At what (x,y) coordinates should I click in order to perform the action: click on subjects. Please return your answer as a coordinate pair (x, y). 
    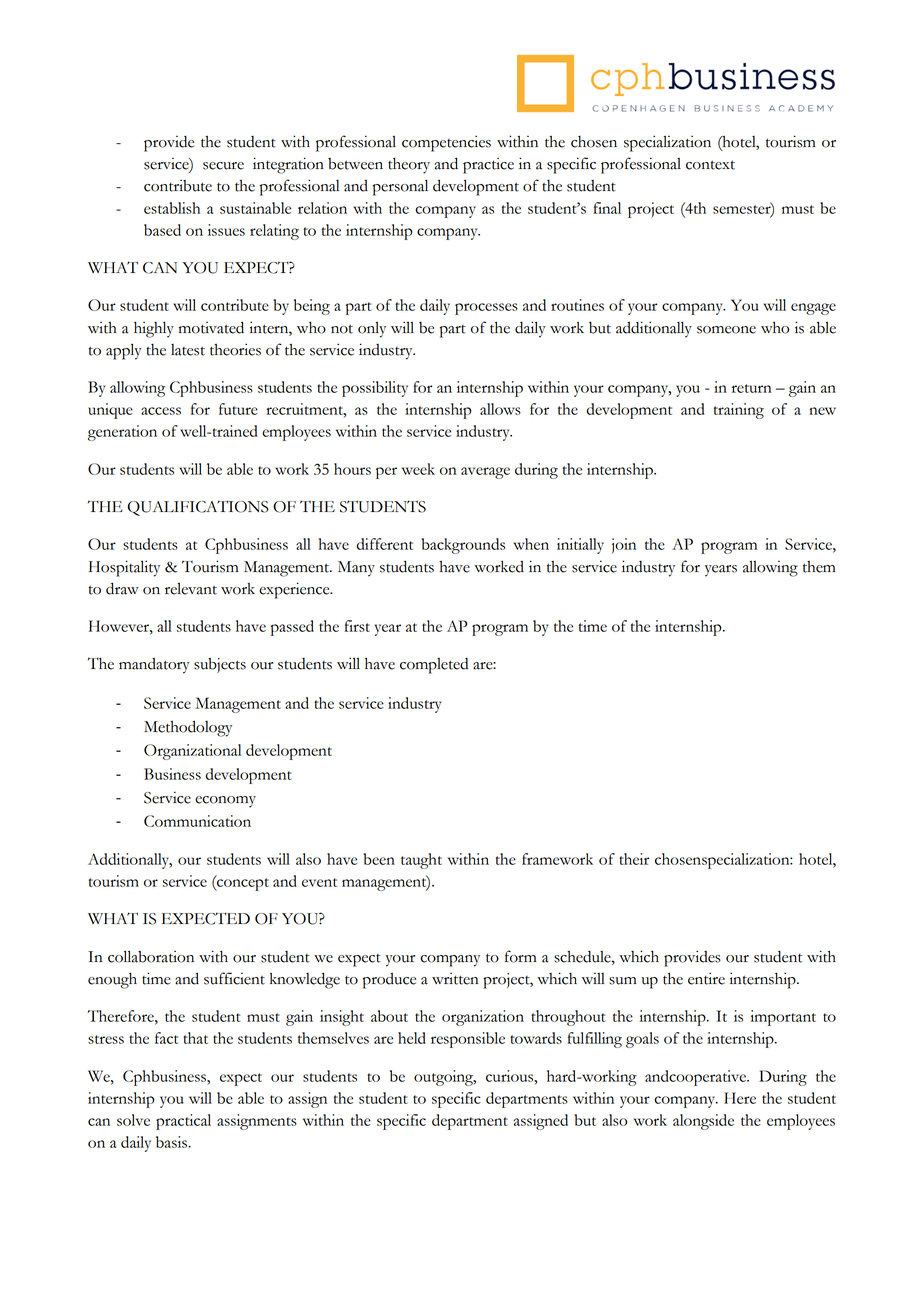
    Looking at the image, I should click on (220, 665).
